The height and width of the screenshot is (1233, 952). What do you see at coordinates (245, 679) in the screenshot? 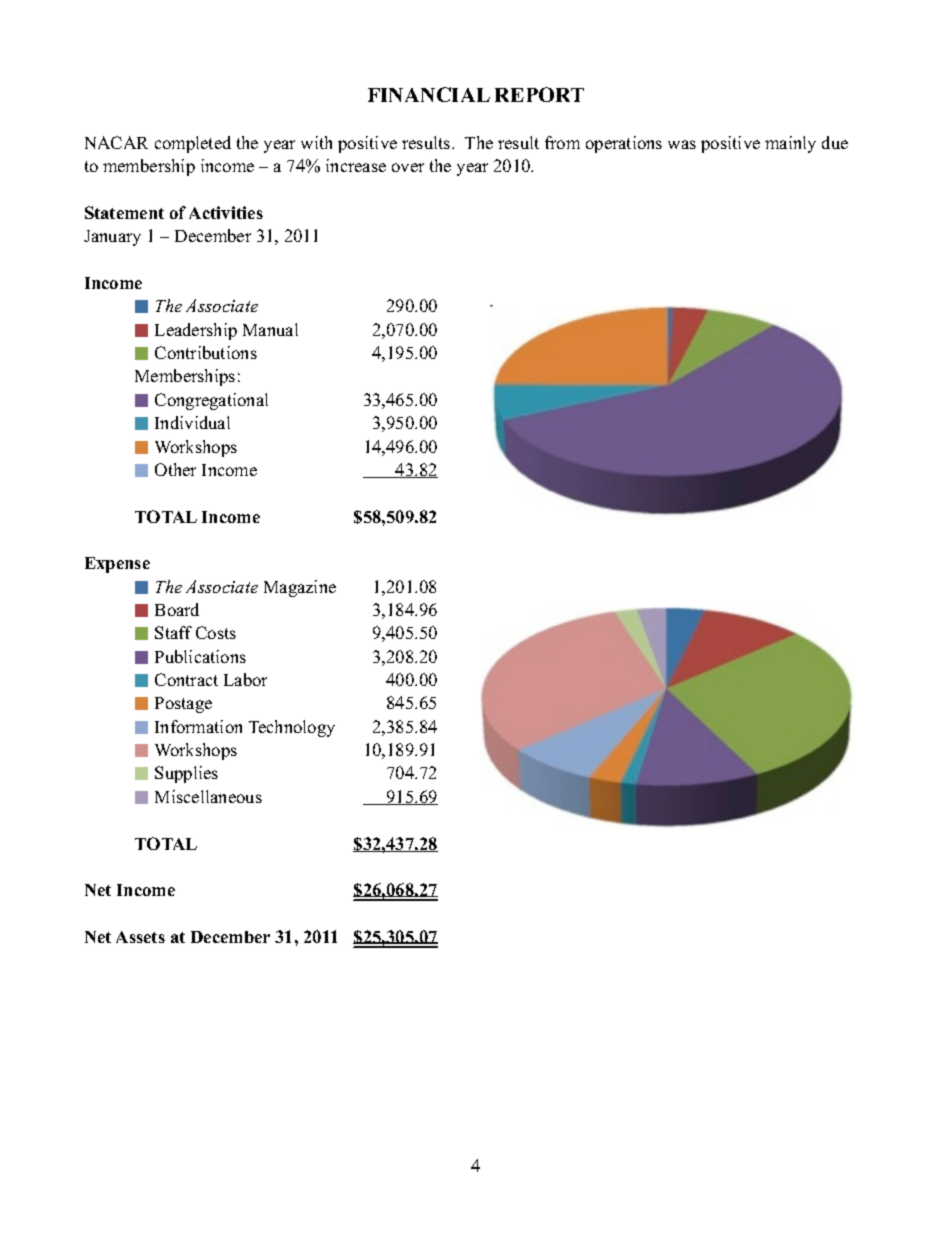
I see `Labor` at bounding box center [245, 679].
